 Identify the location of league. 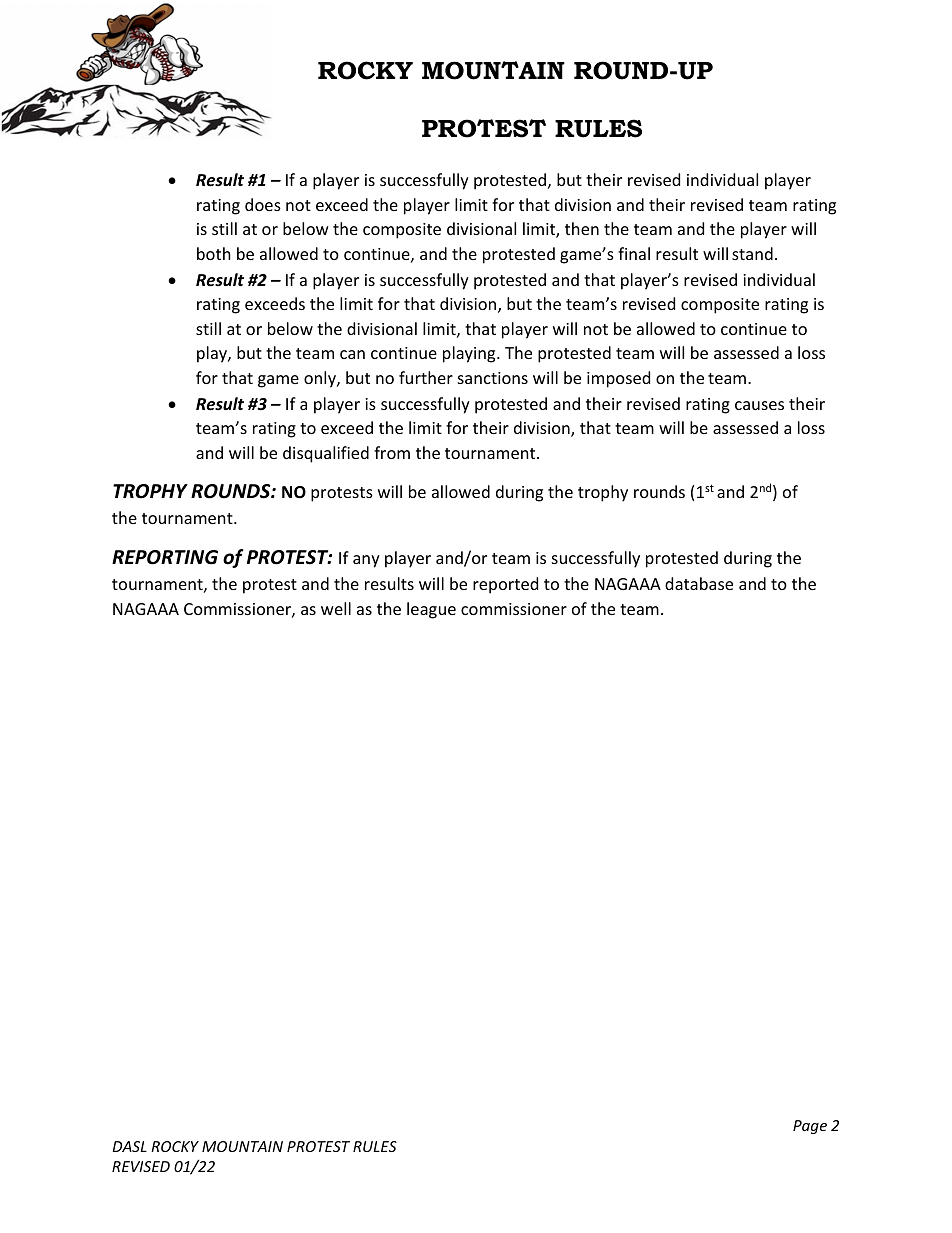
(431, 610).
